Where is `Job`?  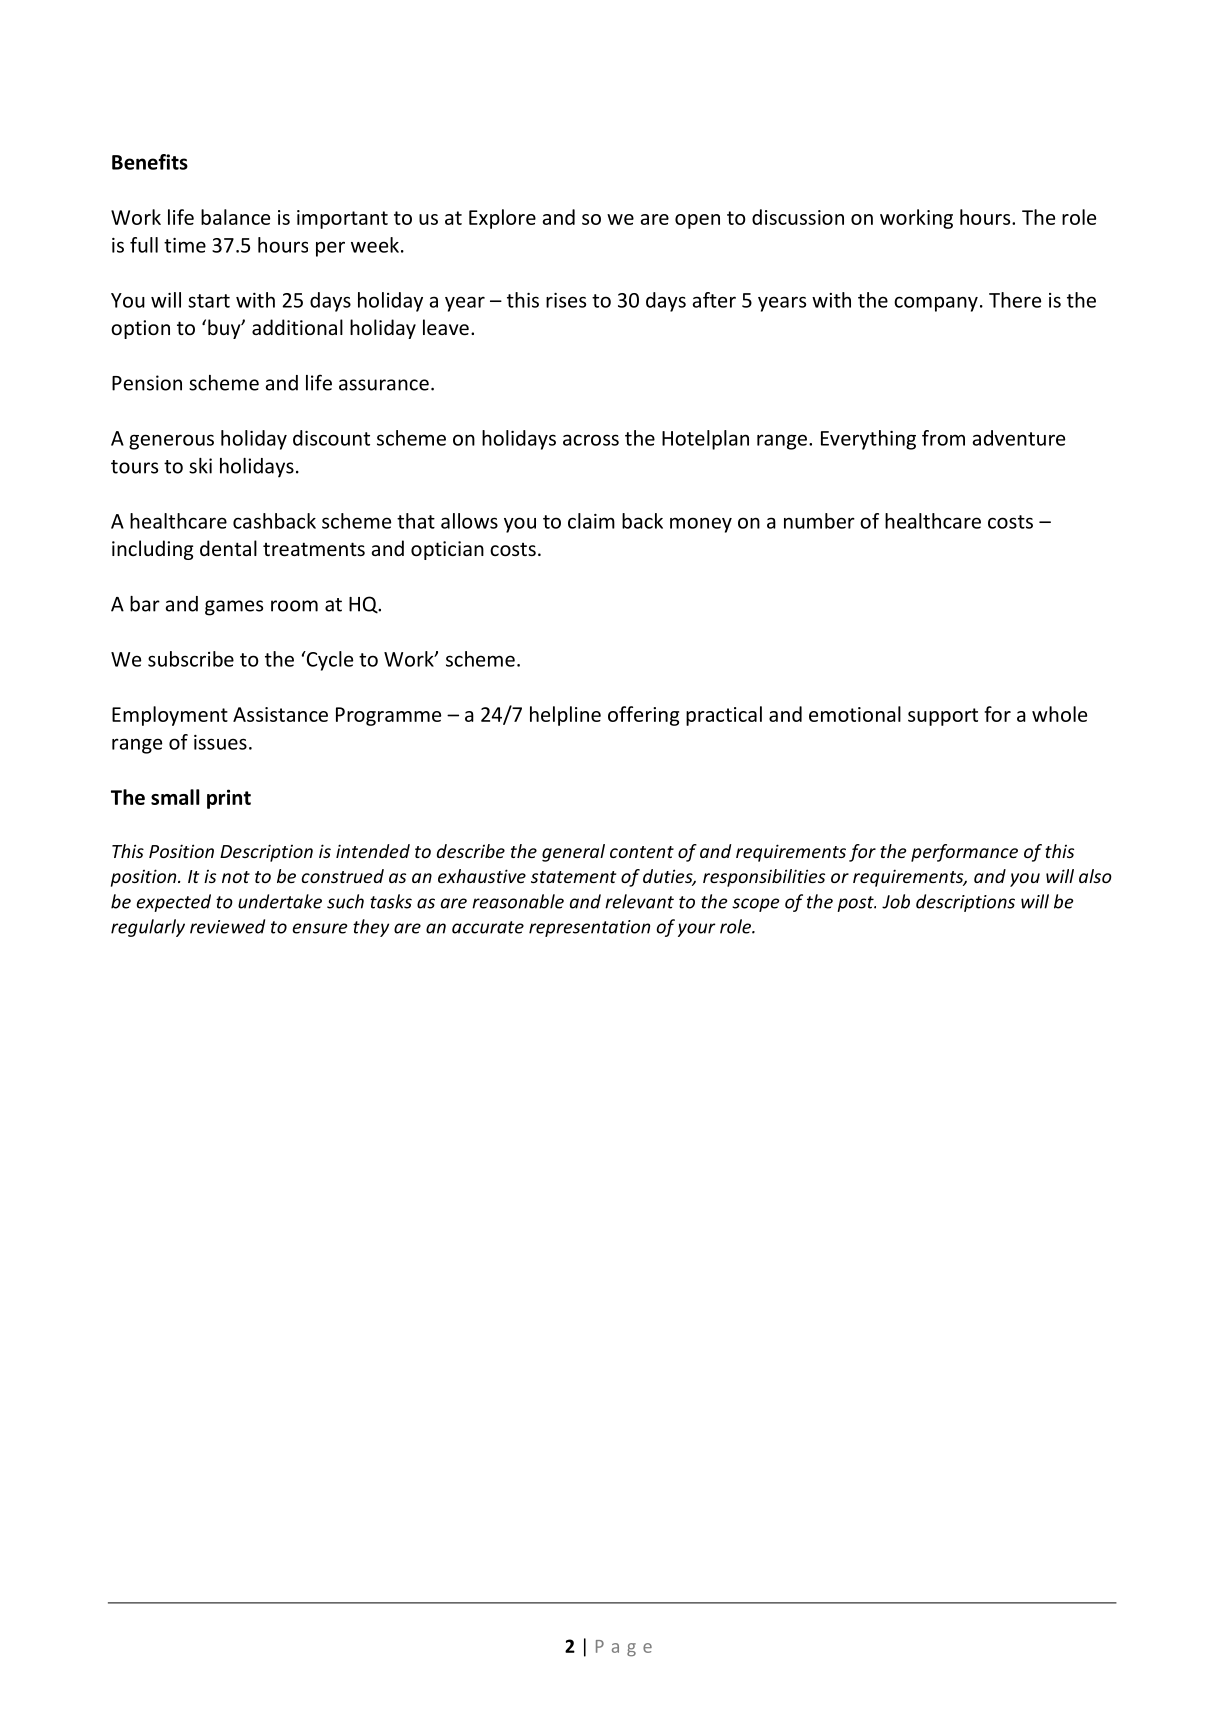
Job is located at coordinates (896, 901).
